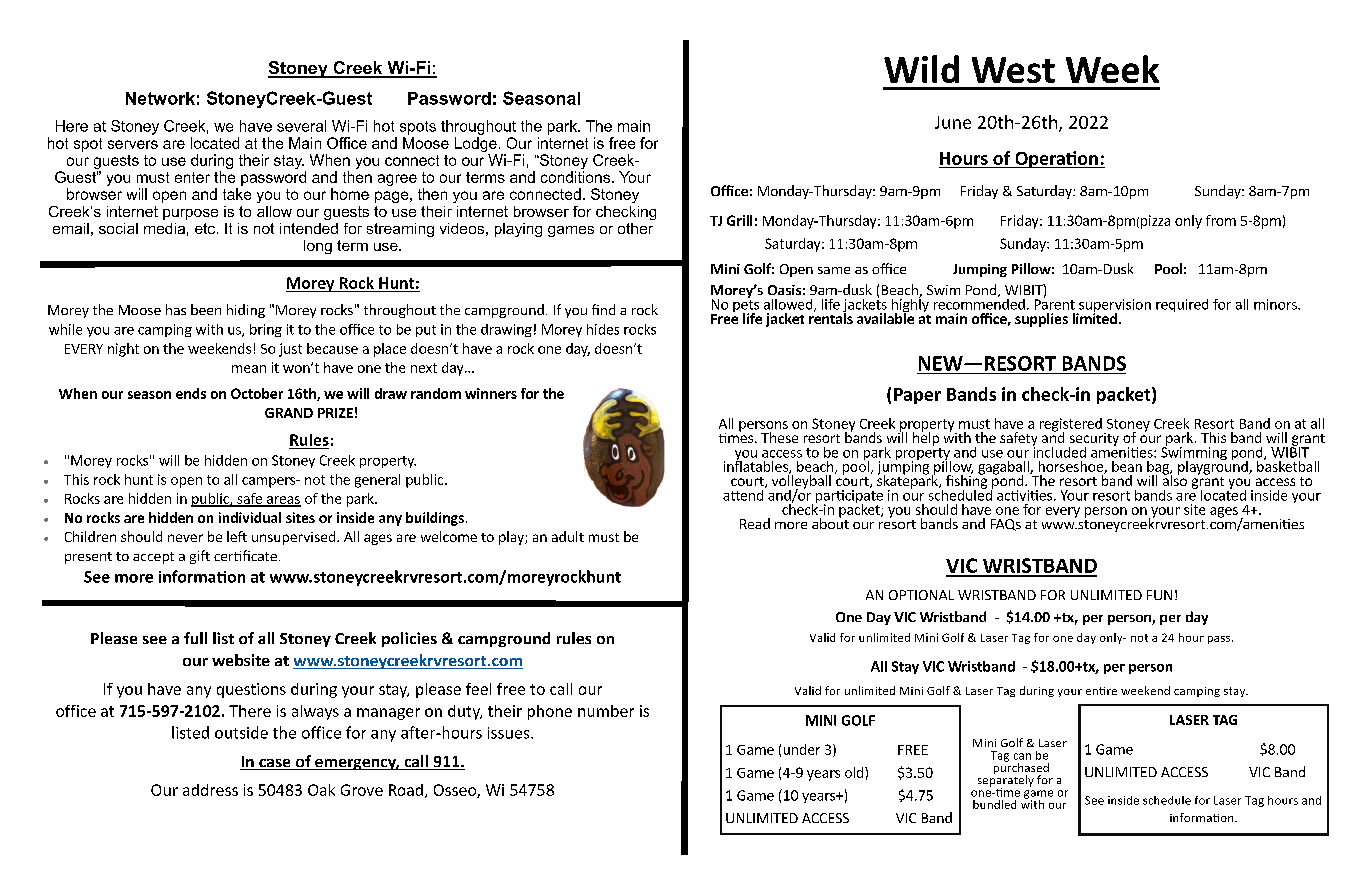  I want to click on address, so click(210, 790).
